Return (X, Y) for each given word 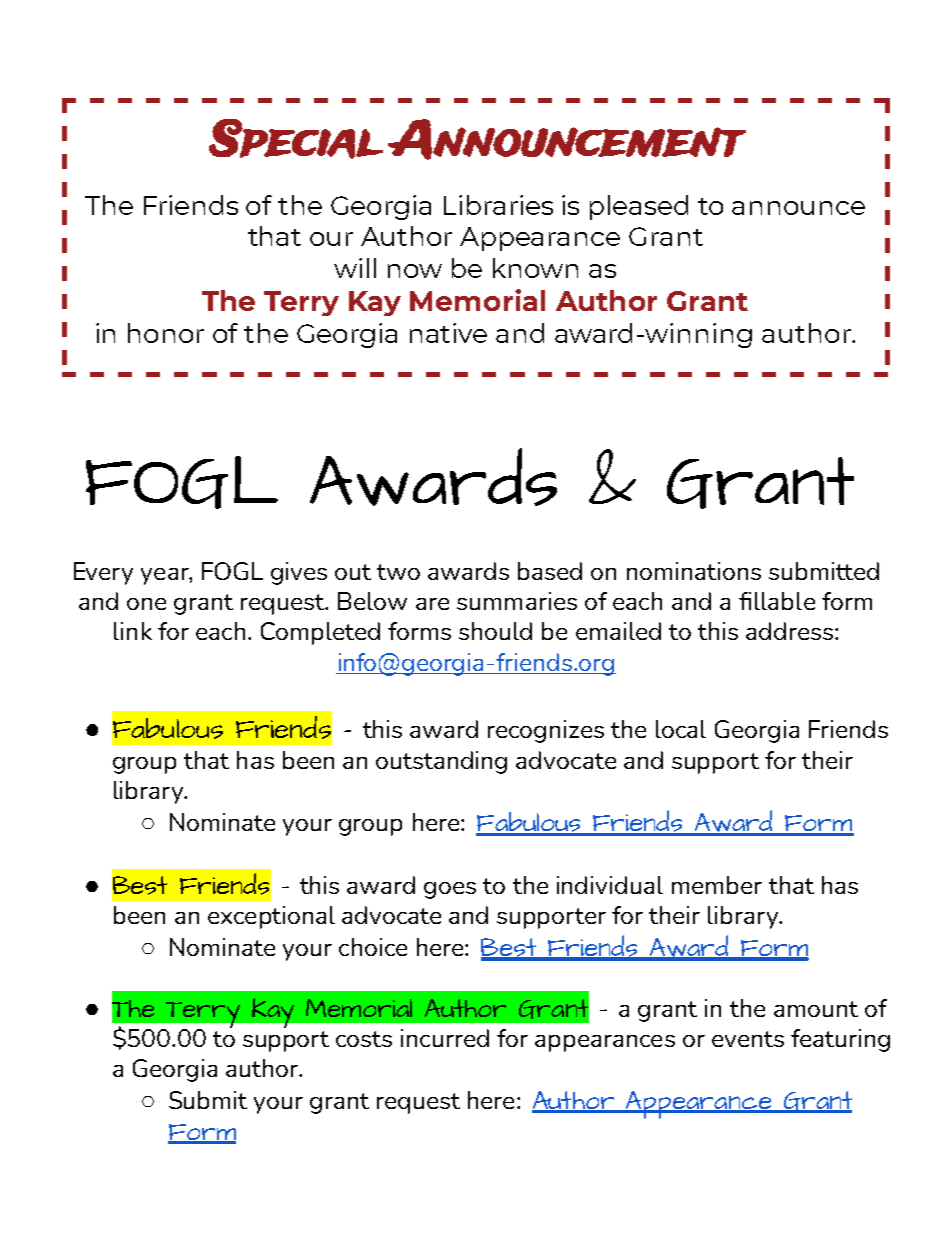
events (748, 1039)
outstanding (441, 762)
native (448, 333)
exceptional (271, 917)
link (133, 631)
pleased (639, 207)
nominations (694, 571)
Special (296, 139)
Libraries (498, 205)
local (681, 729)
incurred (445, 1038)
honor (166, 333)
